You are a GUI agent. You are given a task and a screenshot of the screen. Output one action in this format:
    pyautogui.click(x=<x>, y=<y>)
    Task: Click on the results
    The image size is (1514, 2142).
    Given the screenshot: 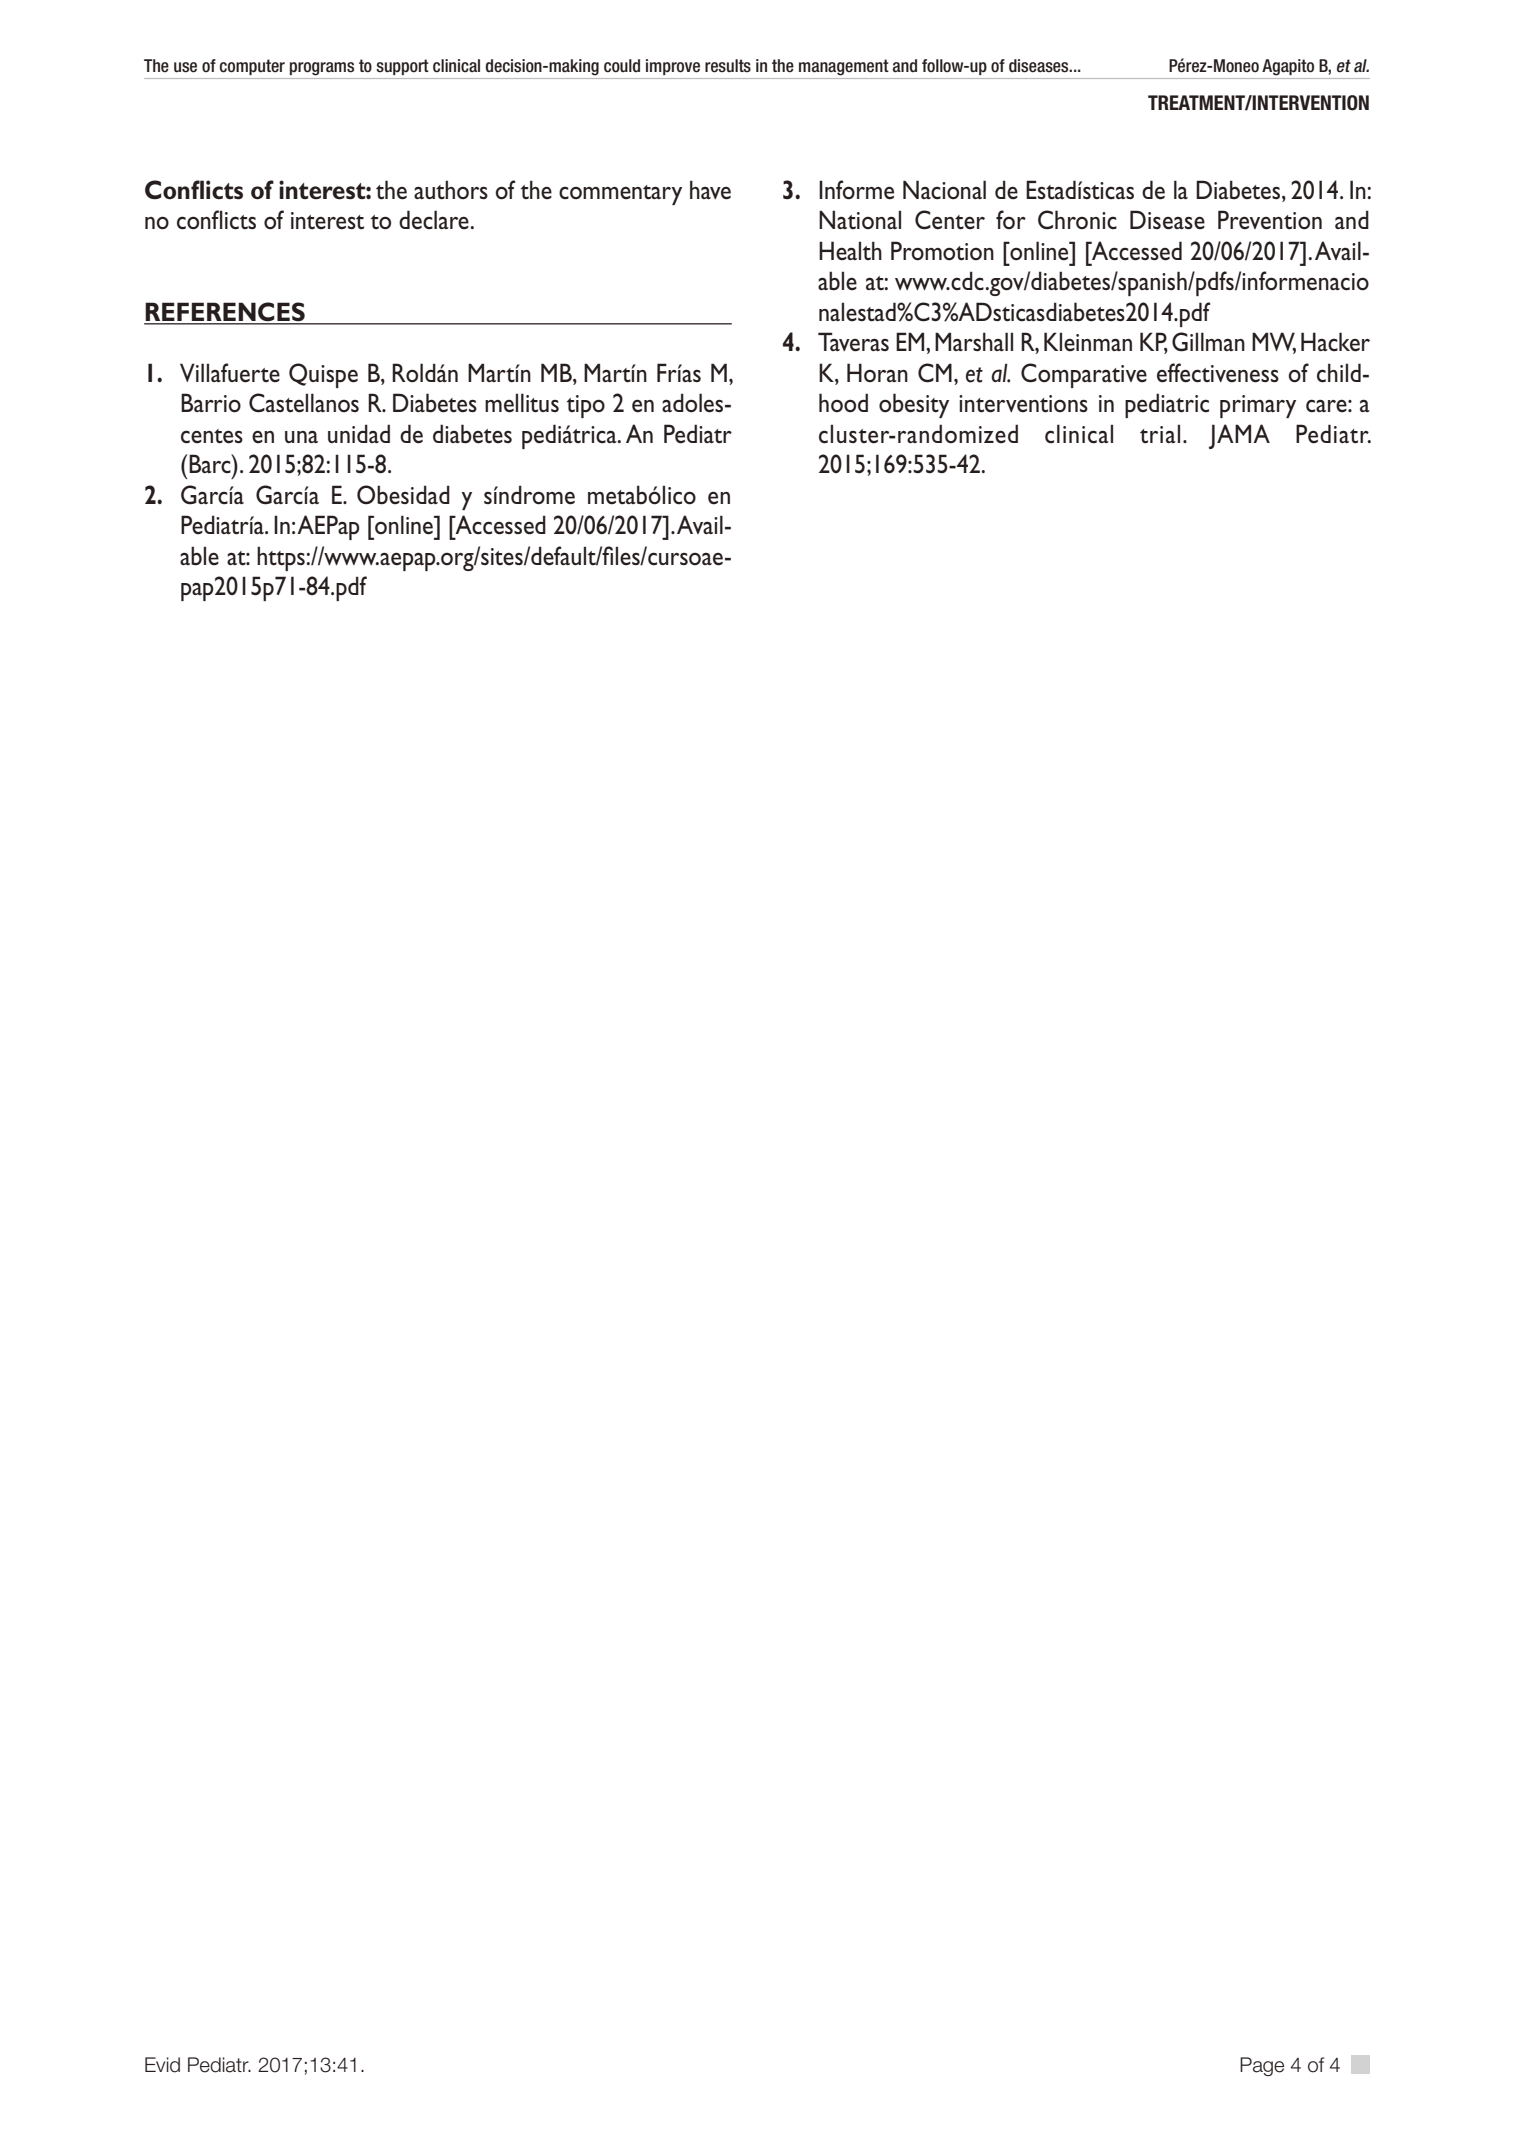 What is the action you would take?
    pyautogui.click(x=728, y=66)
